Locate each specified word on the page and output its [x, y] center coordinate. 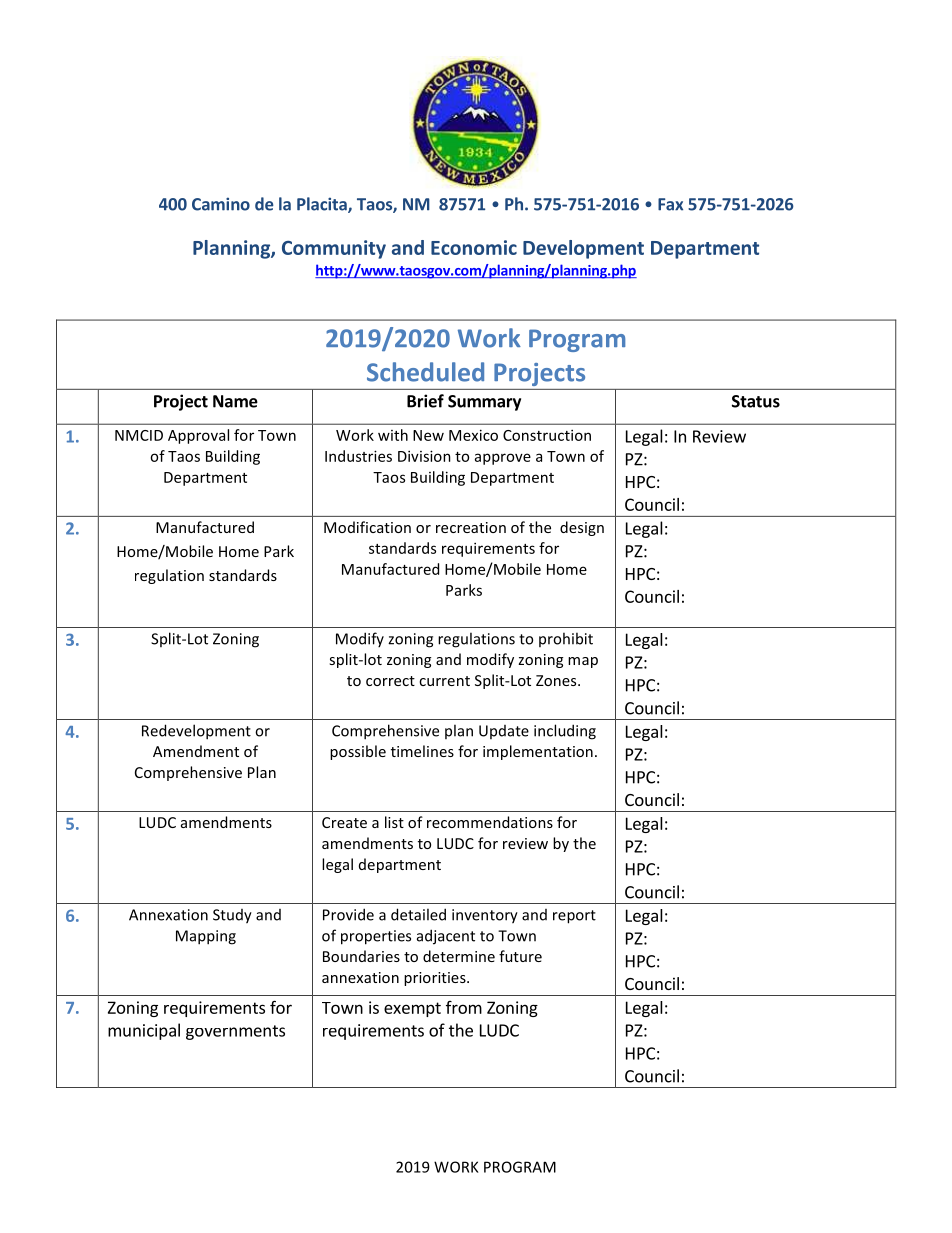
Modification [367, 527]
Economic [474, 247]
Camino [221, 204]
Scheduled [425, 372]
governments [235, 1032]
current [444, 681]
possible [358, 752]
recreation [471, 527]
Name [235, 401]
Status [756, 401]
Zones [557, 680]
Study [232, 916]
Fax [670, 204]
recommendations [490, 822]
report [574, 917]
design [582, 528]
